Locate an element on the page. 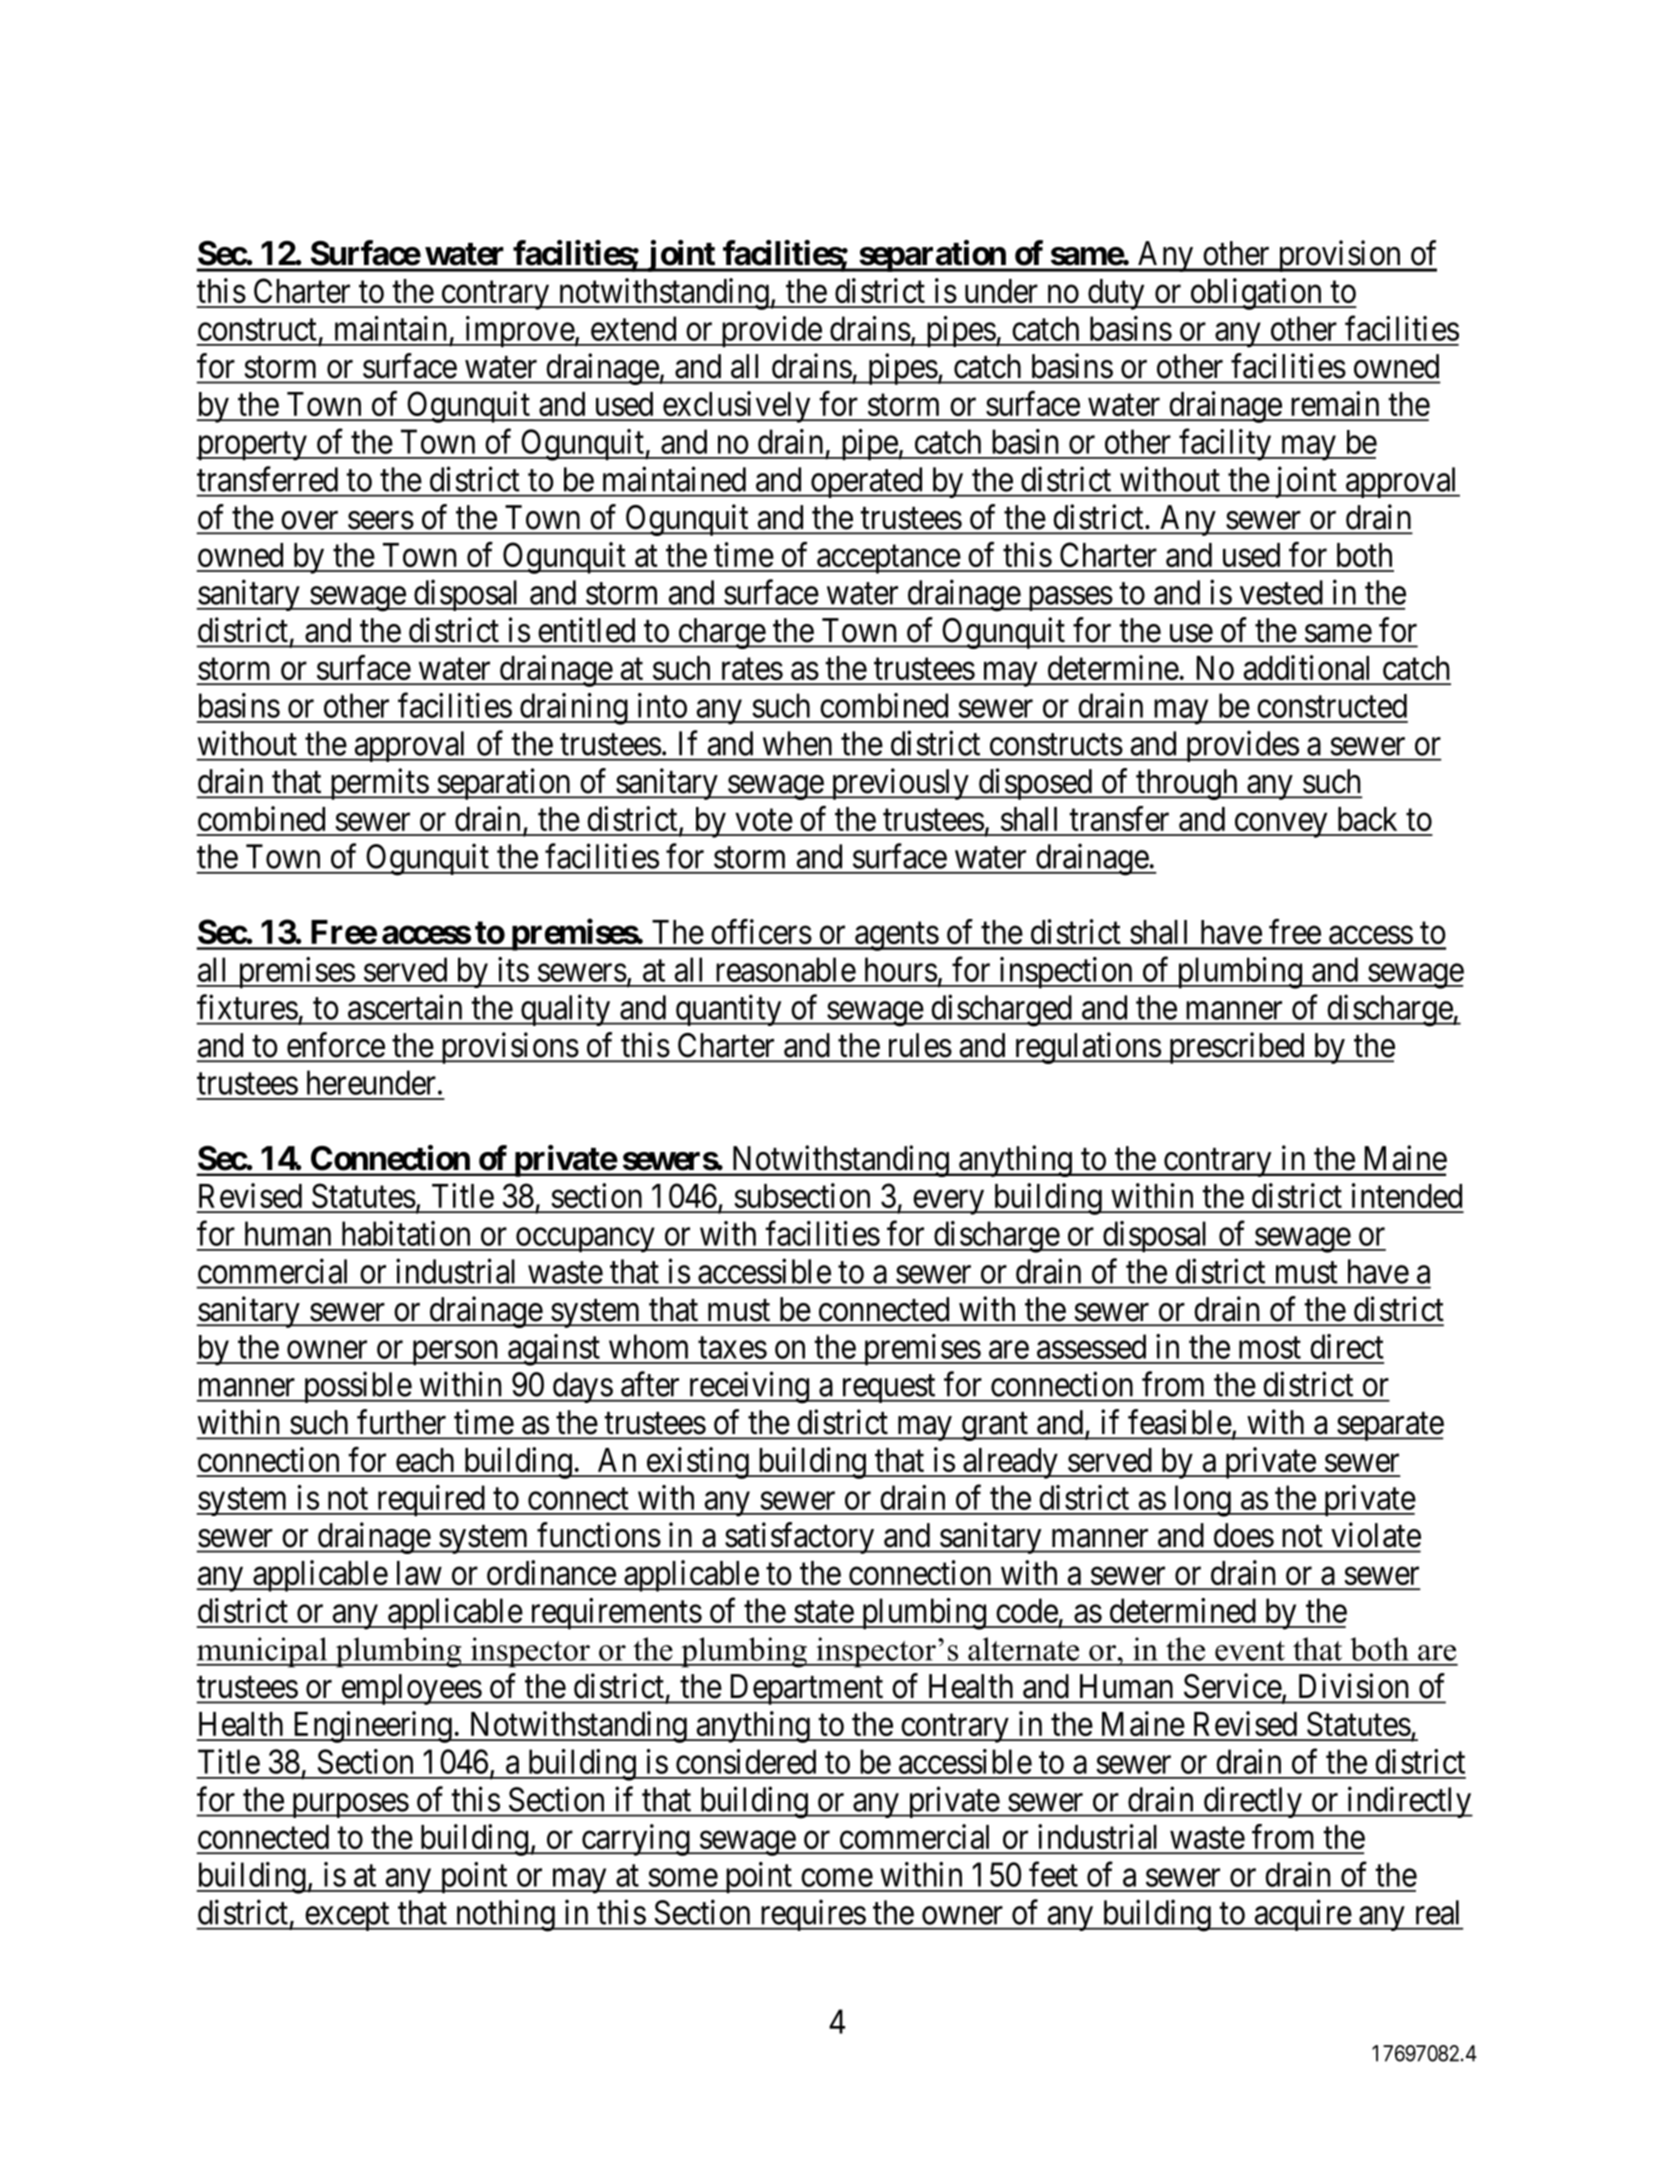 This page has height=2164, width=1672. except is located at coordinates (347, 1917).
